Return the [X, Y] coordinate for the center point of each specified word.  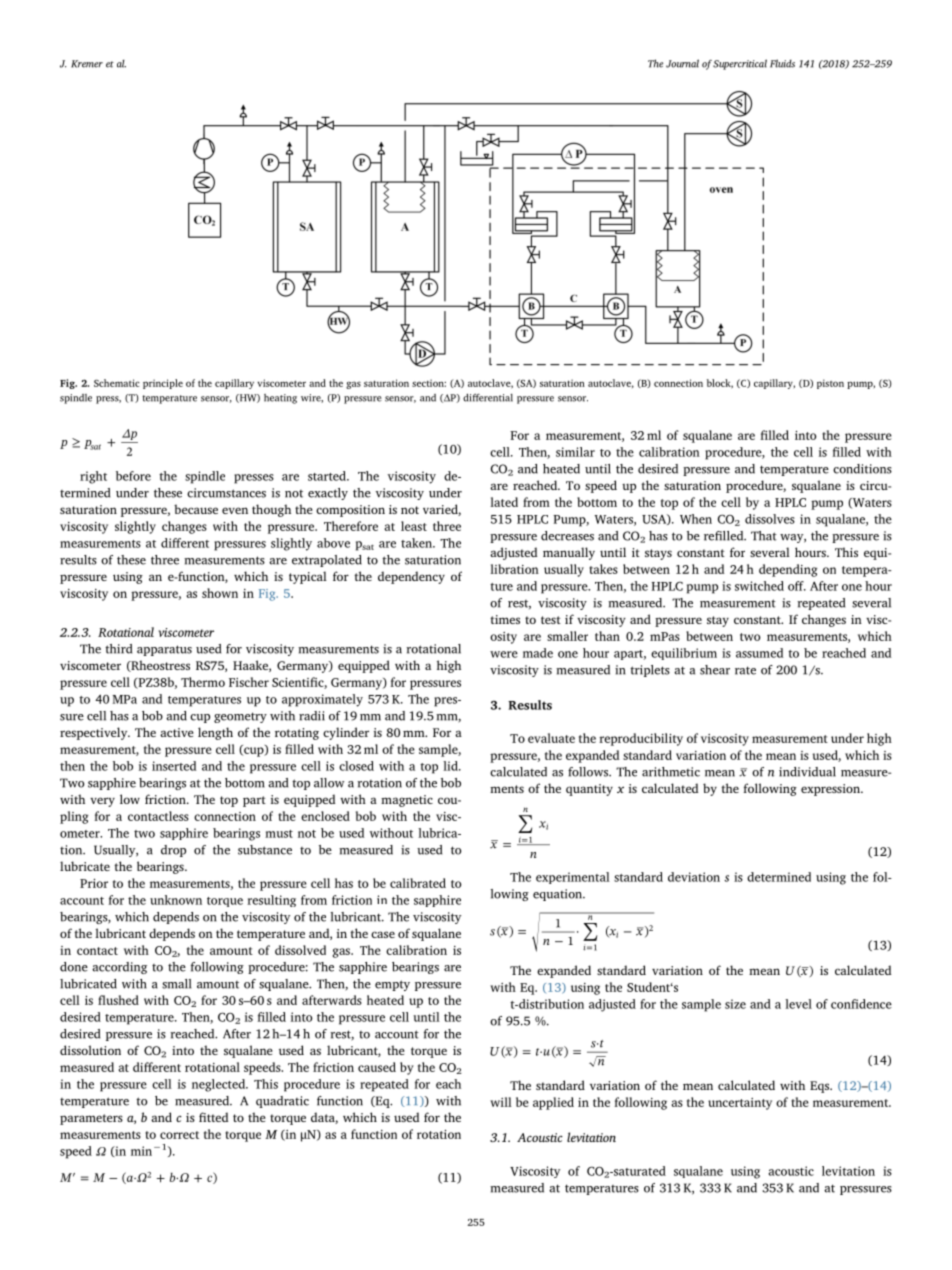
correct [179, 1135]
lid [451, 766]
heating [280, 399]
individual [807, 772]
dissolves [770, 519]
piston [830, 384]
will [501, 1102]
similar [575, 452]
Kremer [87, 64]
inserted [174, 766]
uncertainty [740, 1104]
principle [163, 384]
